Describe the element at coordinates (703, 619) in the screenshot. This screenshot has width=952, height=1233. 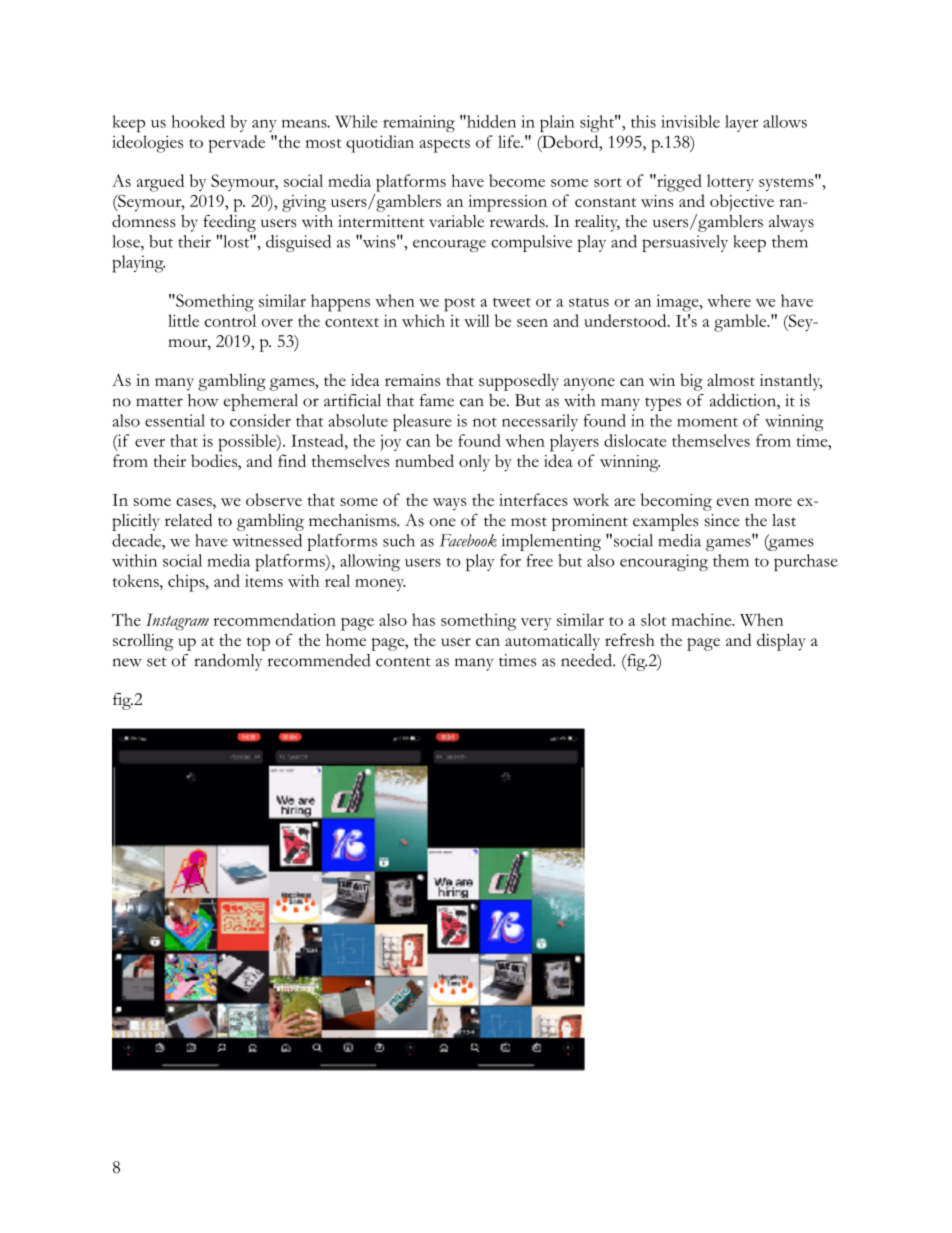
I see `machine` at that location.
